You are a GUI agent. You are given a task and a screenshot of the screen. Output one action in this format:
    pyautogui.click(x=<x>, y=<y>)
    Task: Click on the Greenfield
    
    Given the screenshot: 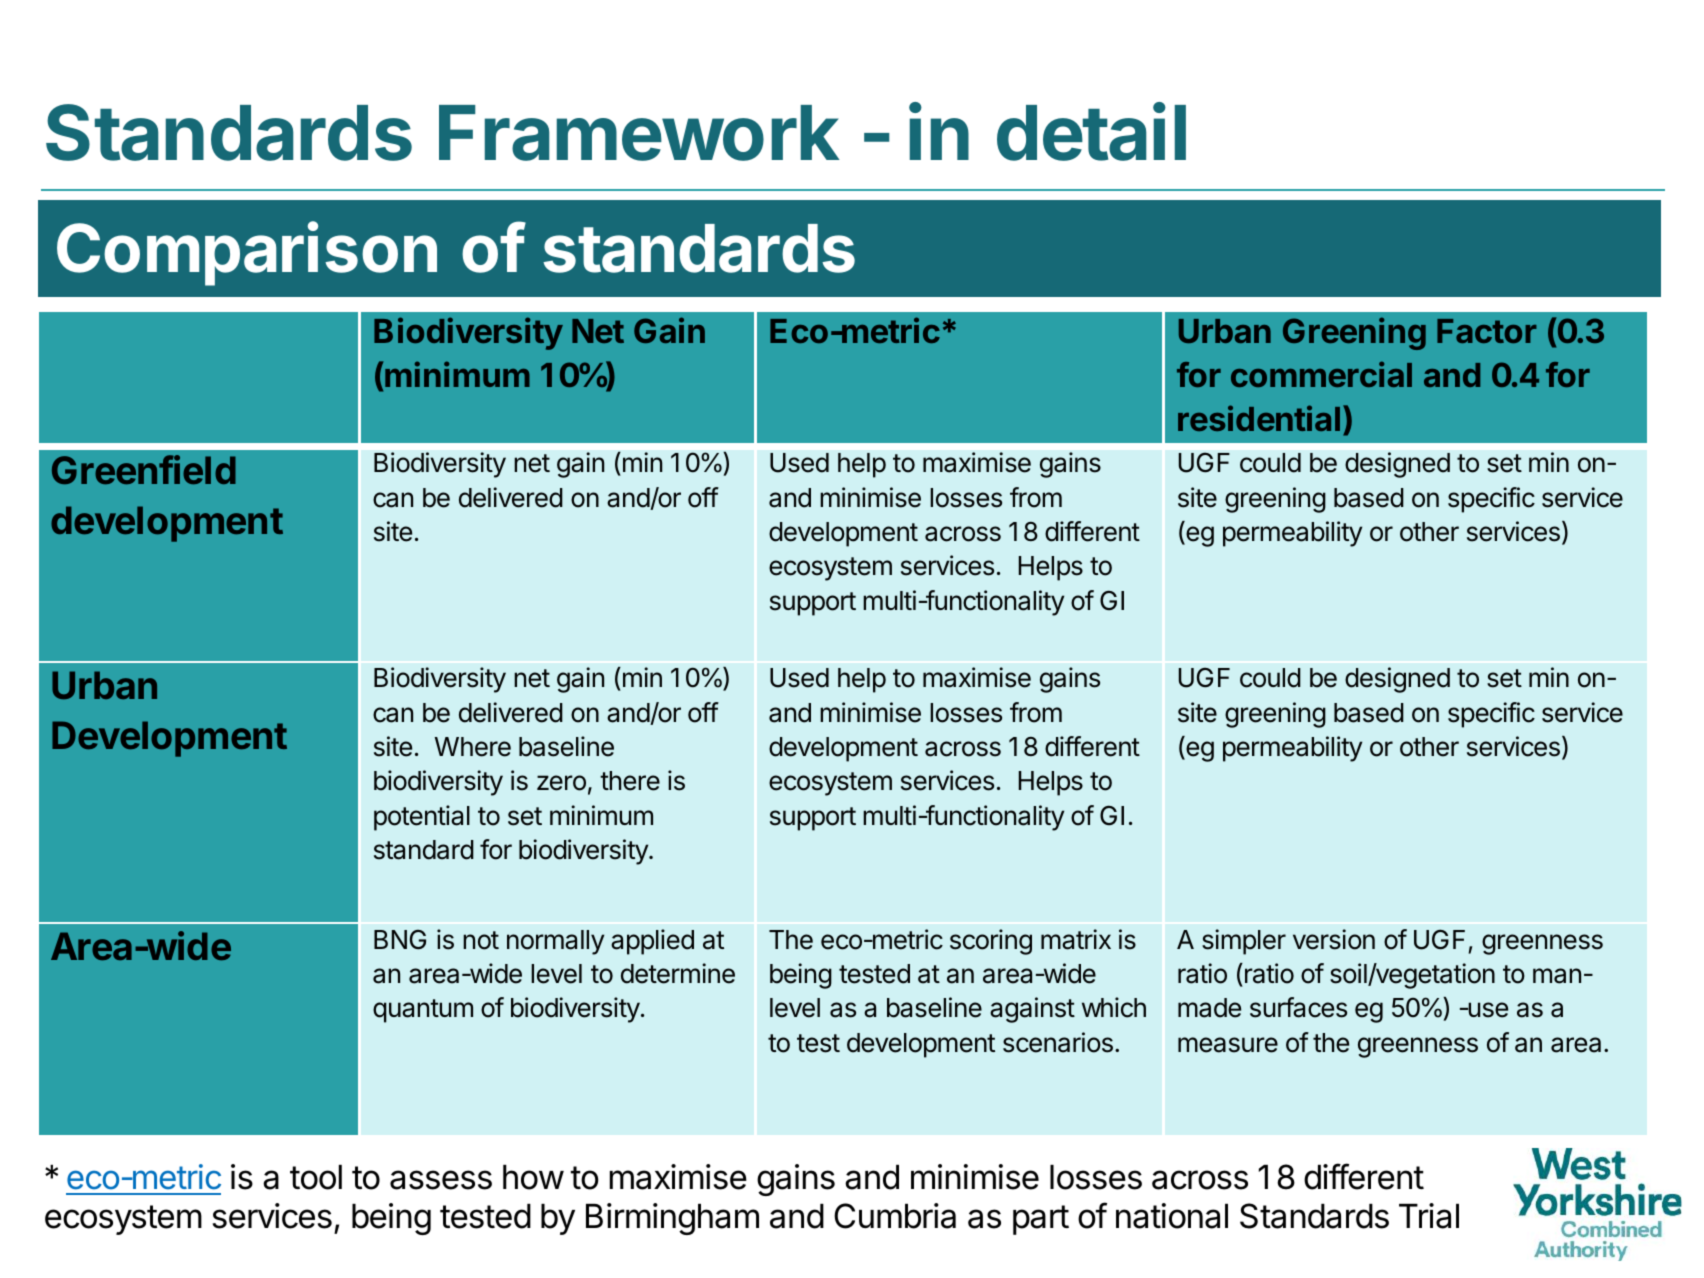 What is the action you would take?
    pyautogui.click(x=144, y=469)
